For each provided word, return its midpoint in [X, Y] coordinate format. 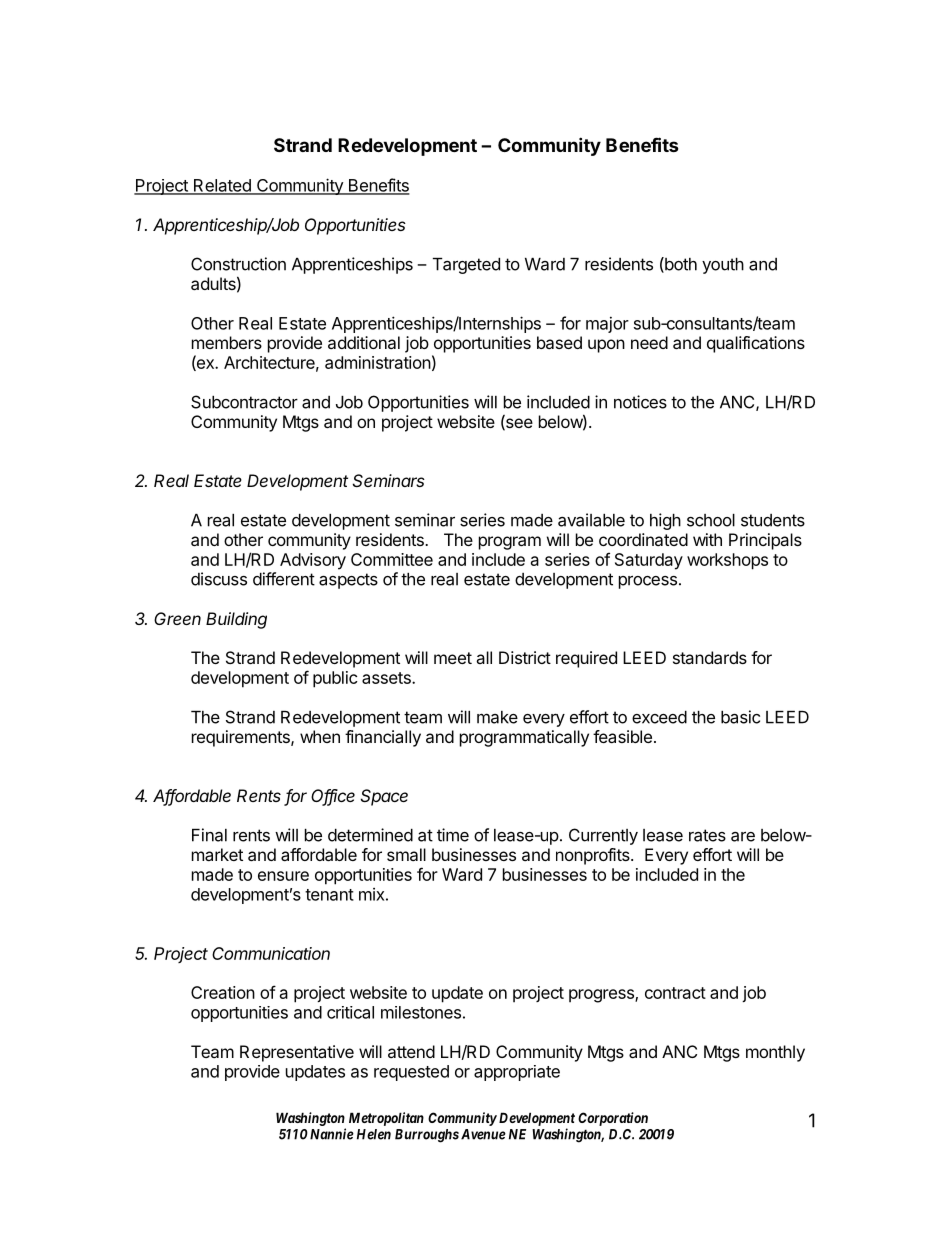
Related [222, 186]
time [453, 835]
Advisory [313, 561]
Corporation [613, 1119]
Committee [392, 559]
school [711, 520]
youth [723, 266]
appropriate [517, 1073]
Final [209, 835]
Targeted [466, 266]
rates [707, 835]
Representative [297, 1053]
